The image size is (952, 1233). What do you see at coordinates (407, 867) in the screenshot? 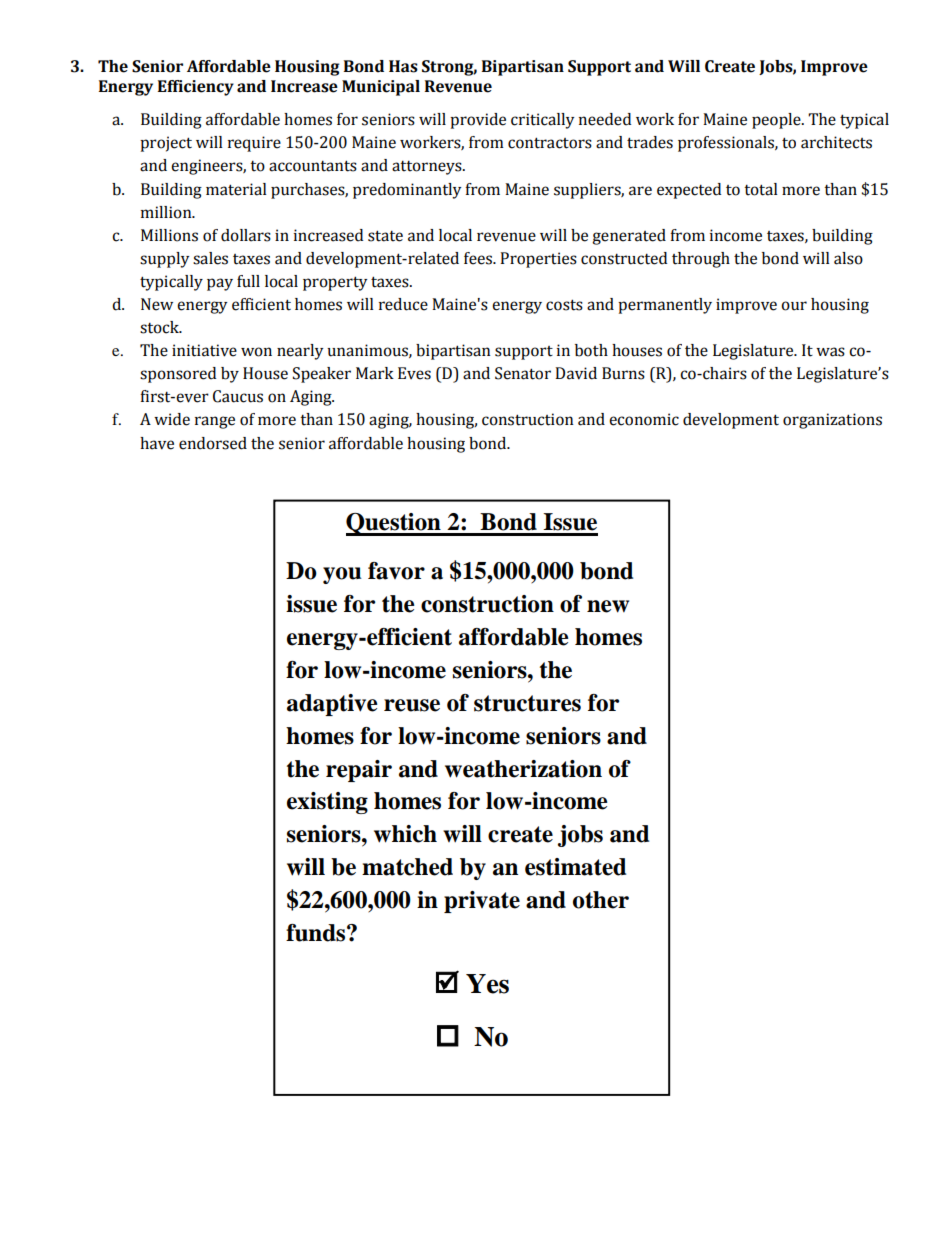
I see `matched` at bounding box center [407, 867].
